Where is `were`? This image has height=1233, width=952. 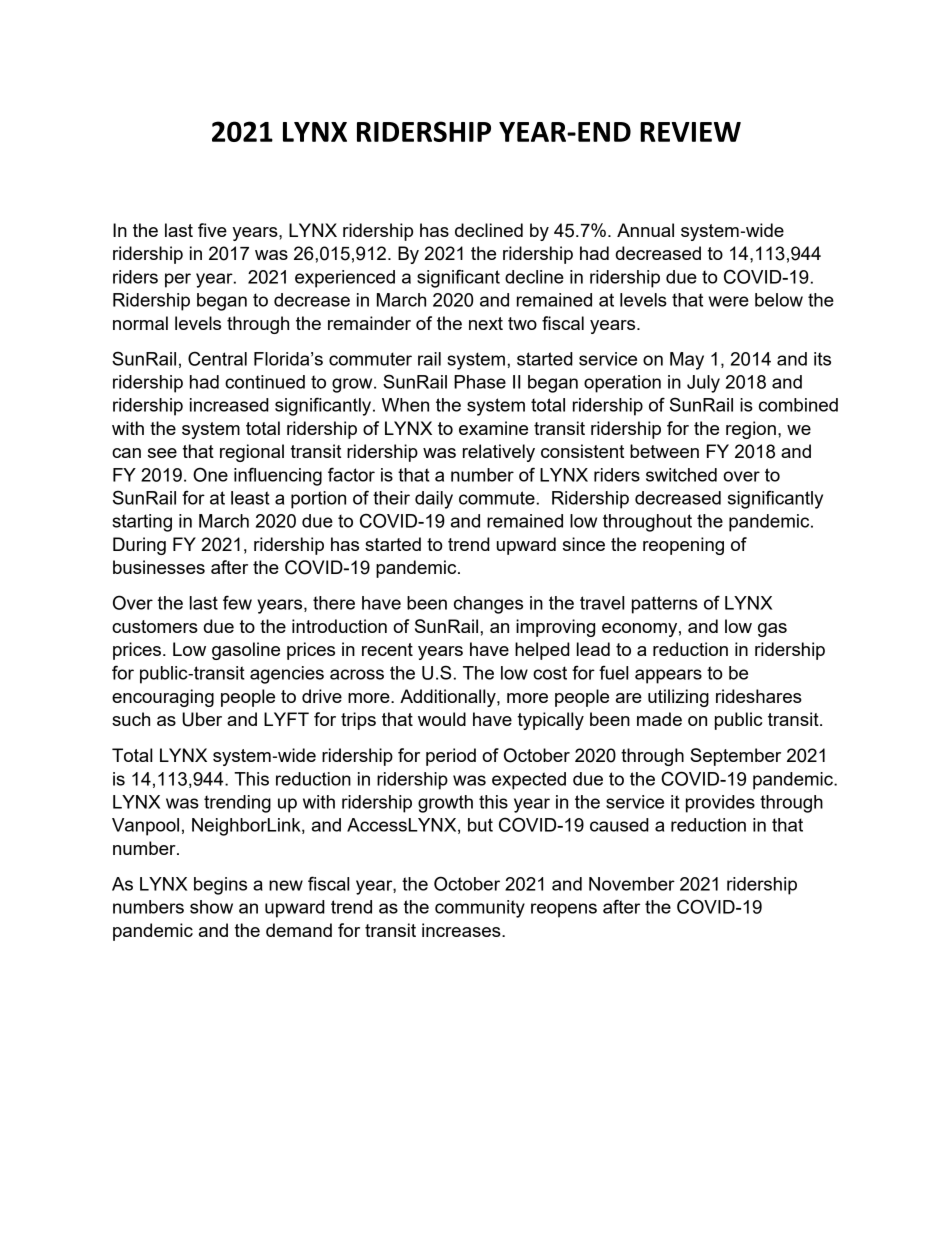 were is located at coordinates (728, 301).
